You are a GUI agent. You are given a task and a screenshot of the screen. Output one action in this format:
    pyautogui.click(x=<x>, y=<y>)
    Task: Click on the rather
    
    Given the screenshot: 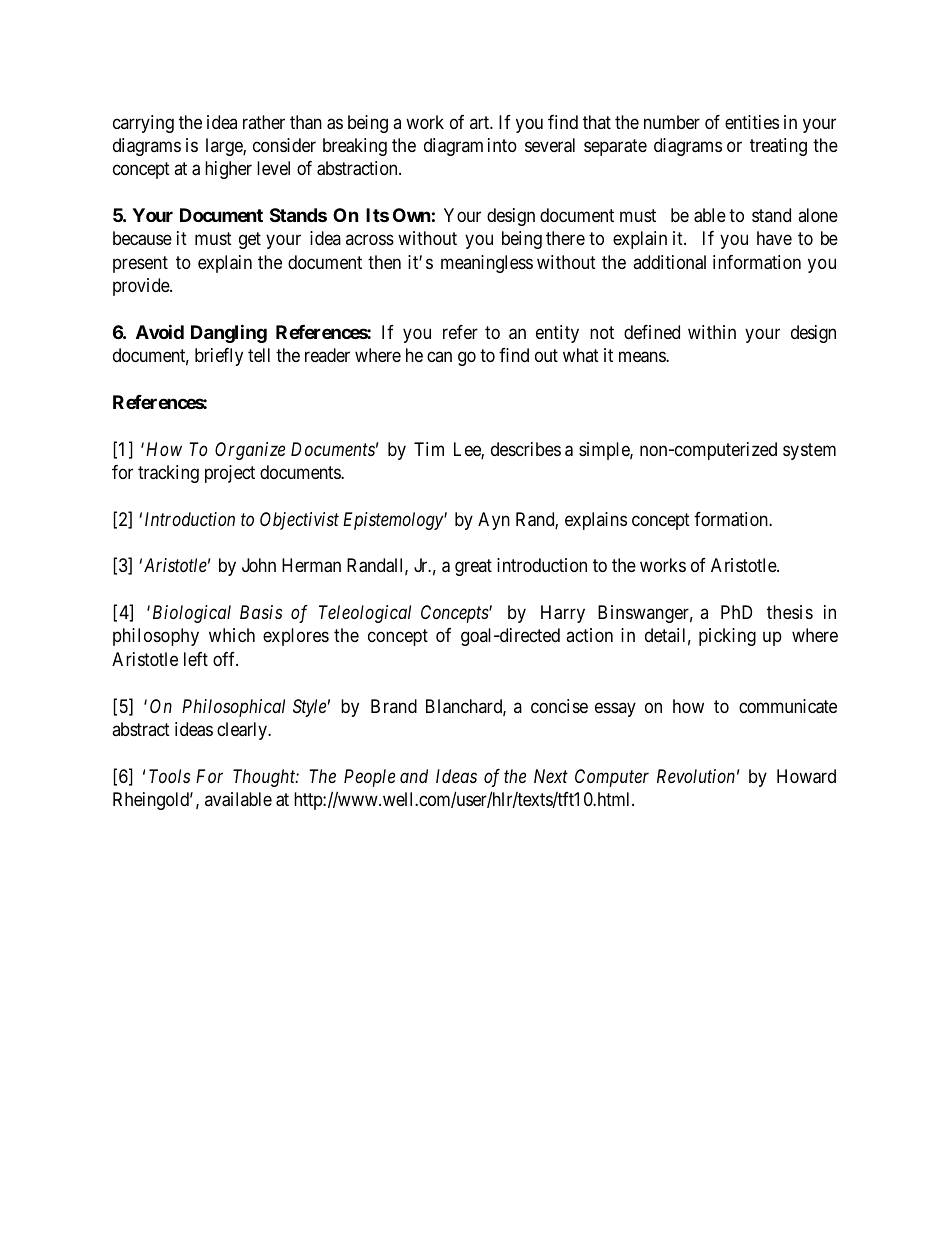 What is the action you would take?
    pyautogui.click(x=264, y=122)
